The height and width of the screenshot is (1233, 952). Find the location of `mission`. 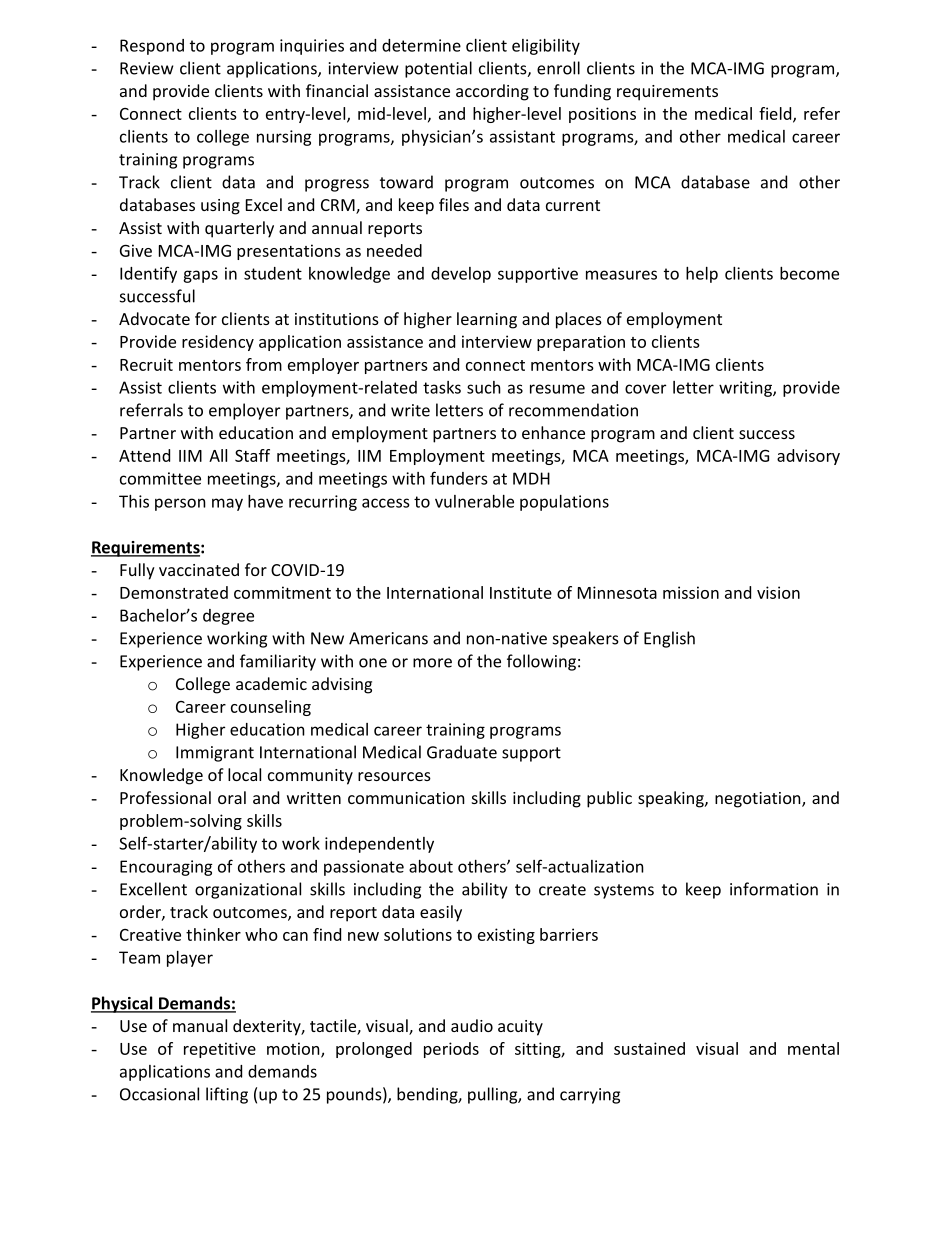

mission is located at coordinates (691, 592).
